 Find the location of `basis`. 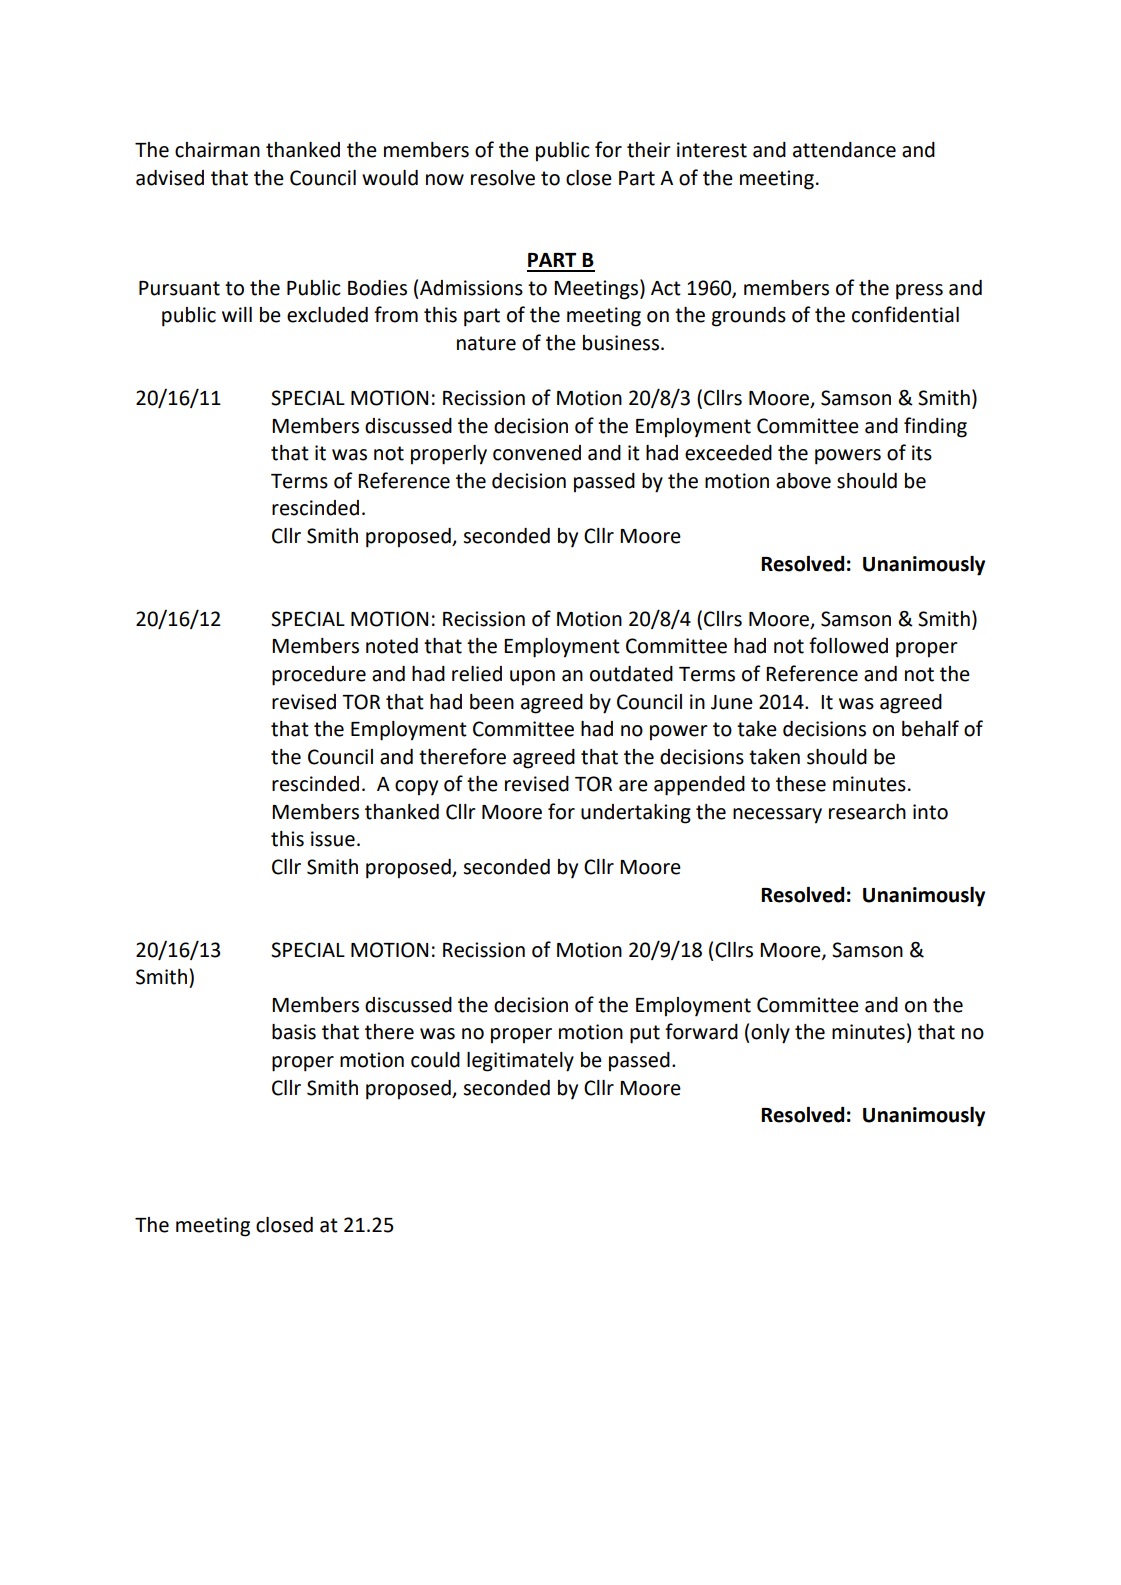

basis is located at coordinates (294, 1032).
